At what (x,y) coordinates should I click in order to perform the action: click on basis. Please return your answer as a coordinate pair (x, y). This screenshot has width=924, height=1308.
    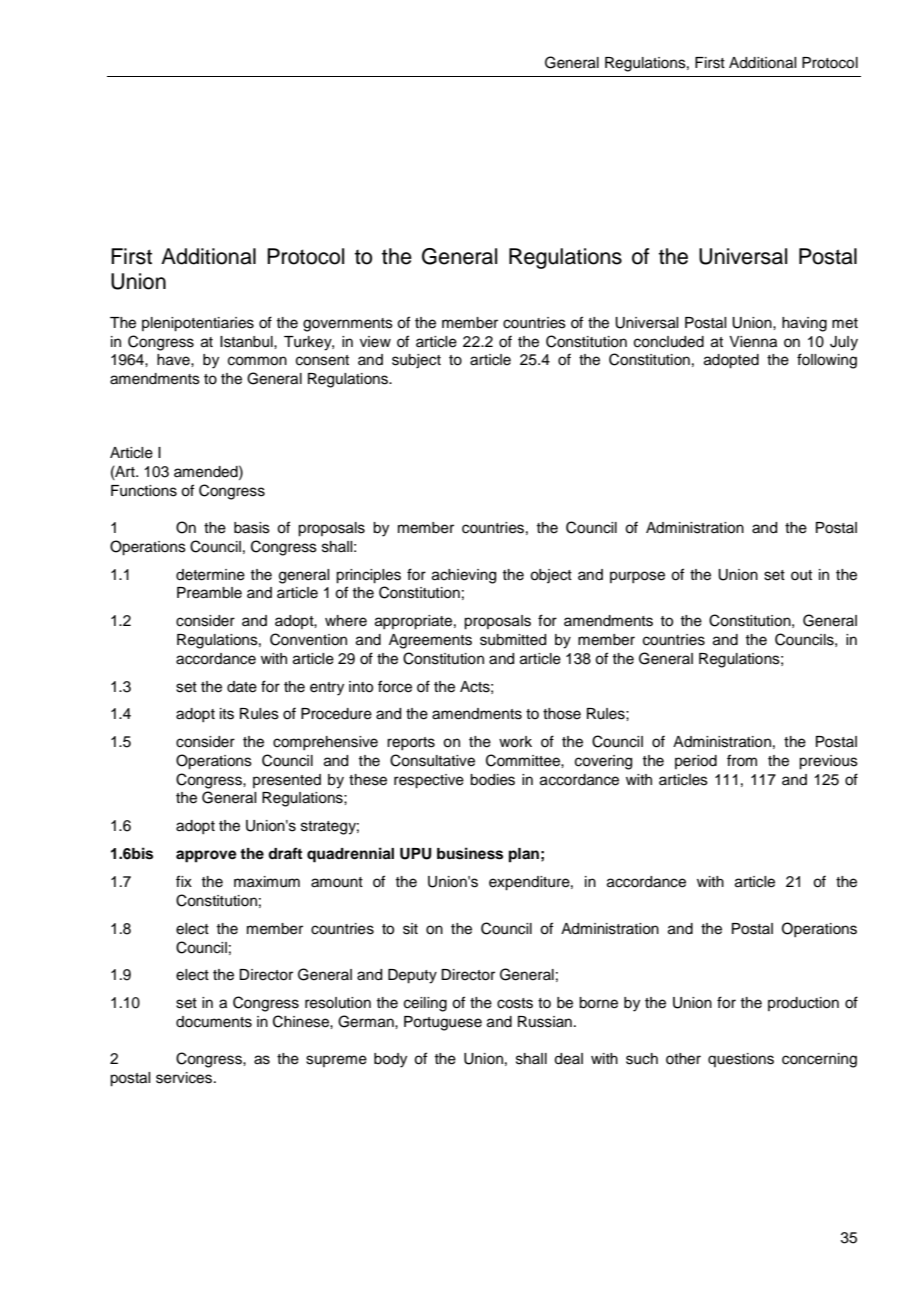
    Looking at the image, I should click on (252, 528).
